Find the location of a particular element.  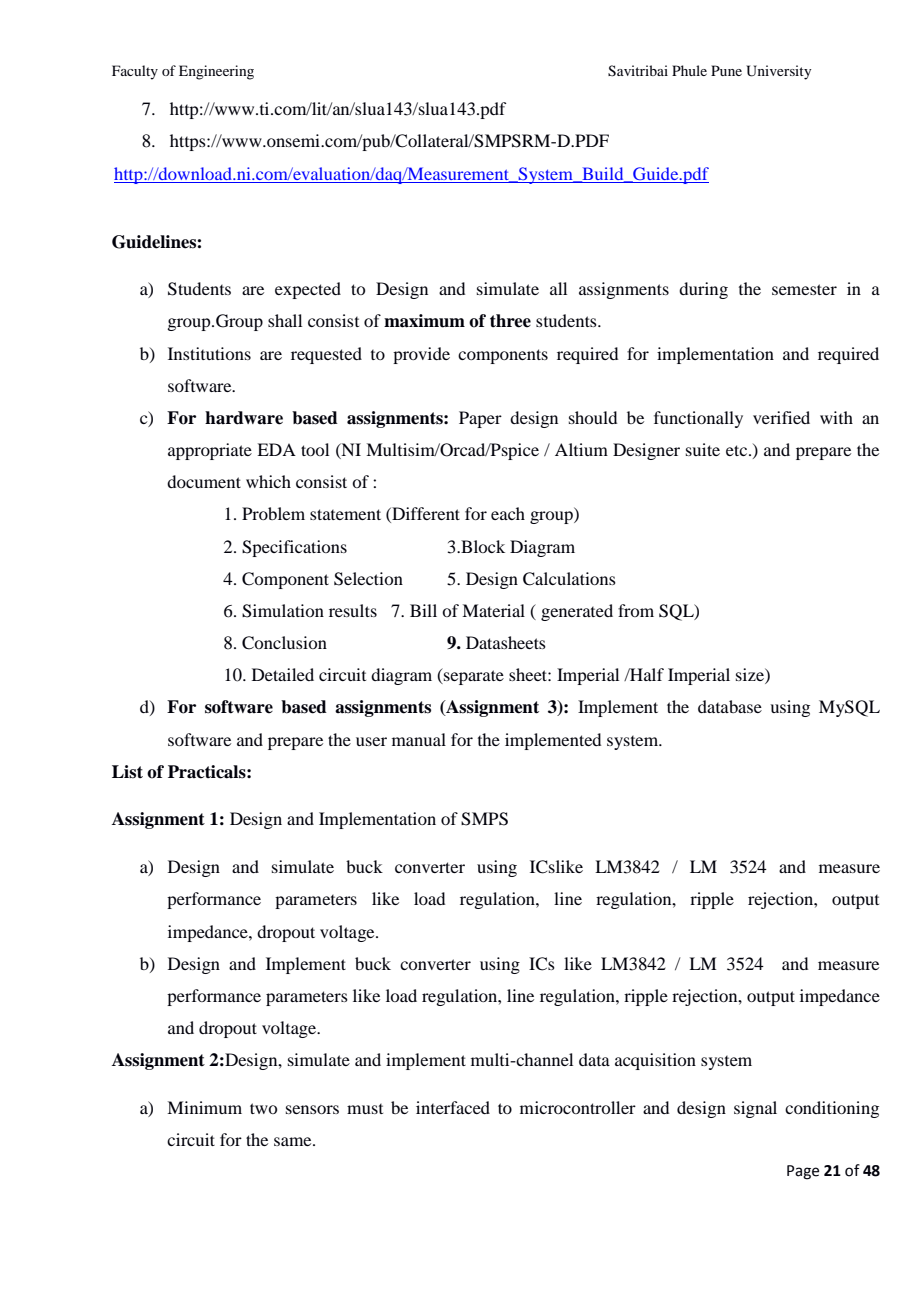

Engineering is located at coordinates (216, 72).
